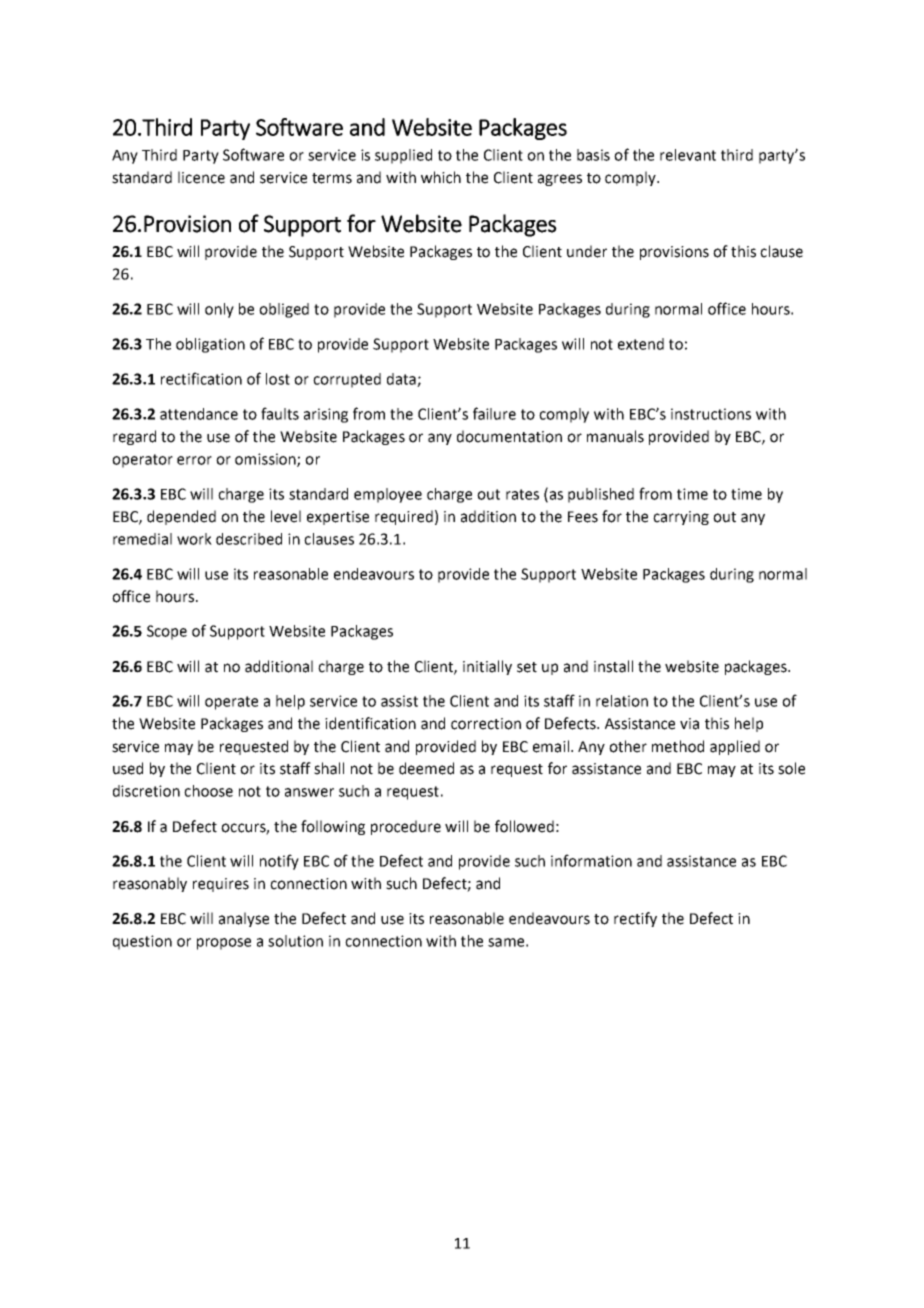 Image resolution: width=924 pixels, height=1308 pixels. Describe the element at coordinates (201, 177) in the screenshot. I see `licence` at that location.
